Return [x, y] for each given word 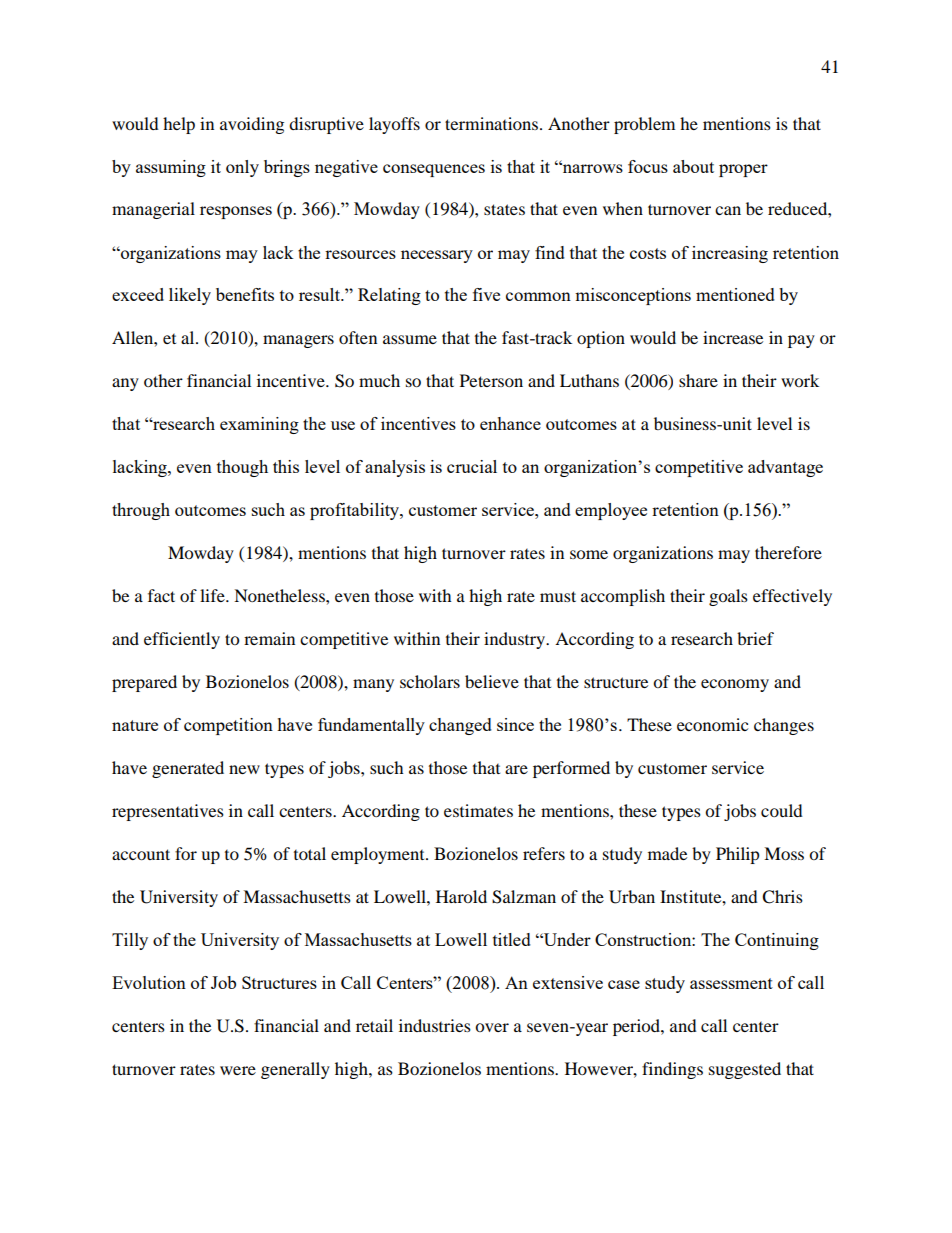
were [238, 1070]
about [693, 166]
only [242, 168]
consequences [434, 170]
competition [228, 726]
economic [712, 724]
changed [460, 726]
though [242, 468]
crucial [472, 466]
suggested [745, 1070]
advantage [785, 468]
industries [435, 1025]
